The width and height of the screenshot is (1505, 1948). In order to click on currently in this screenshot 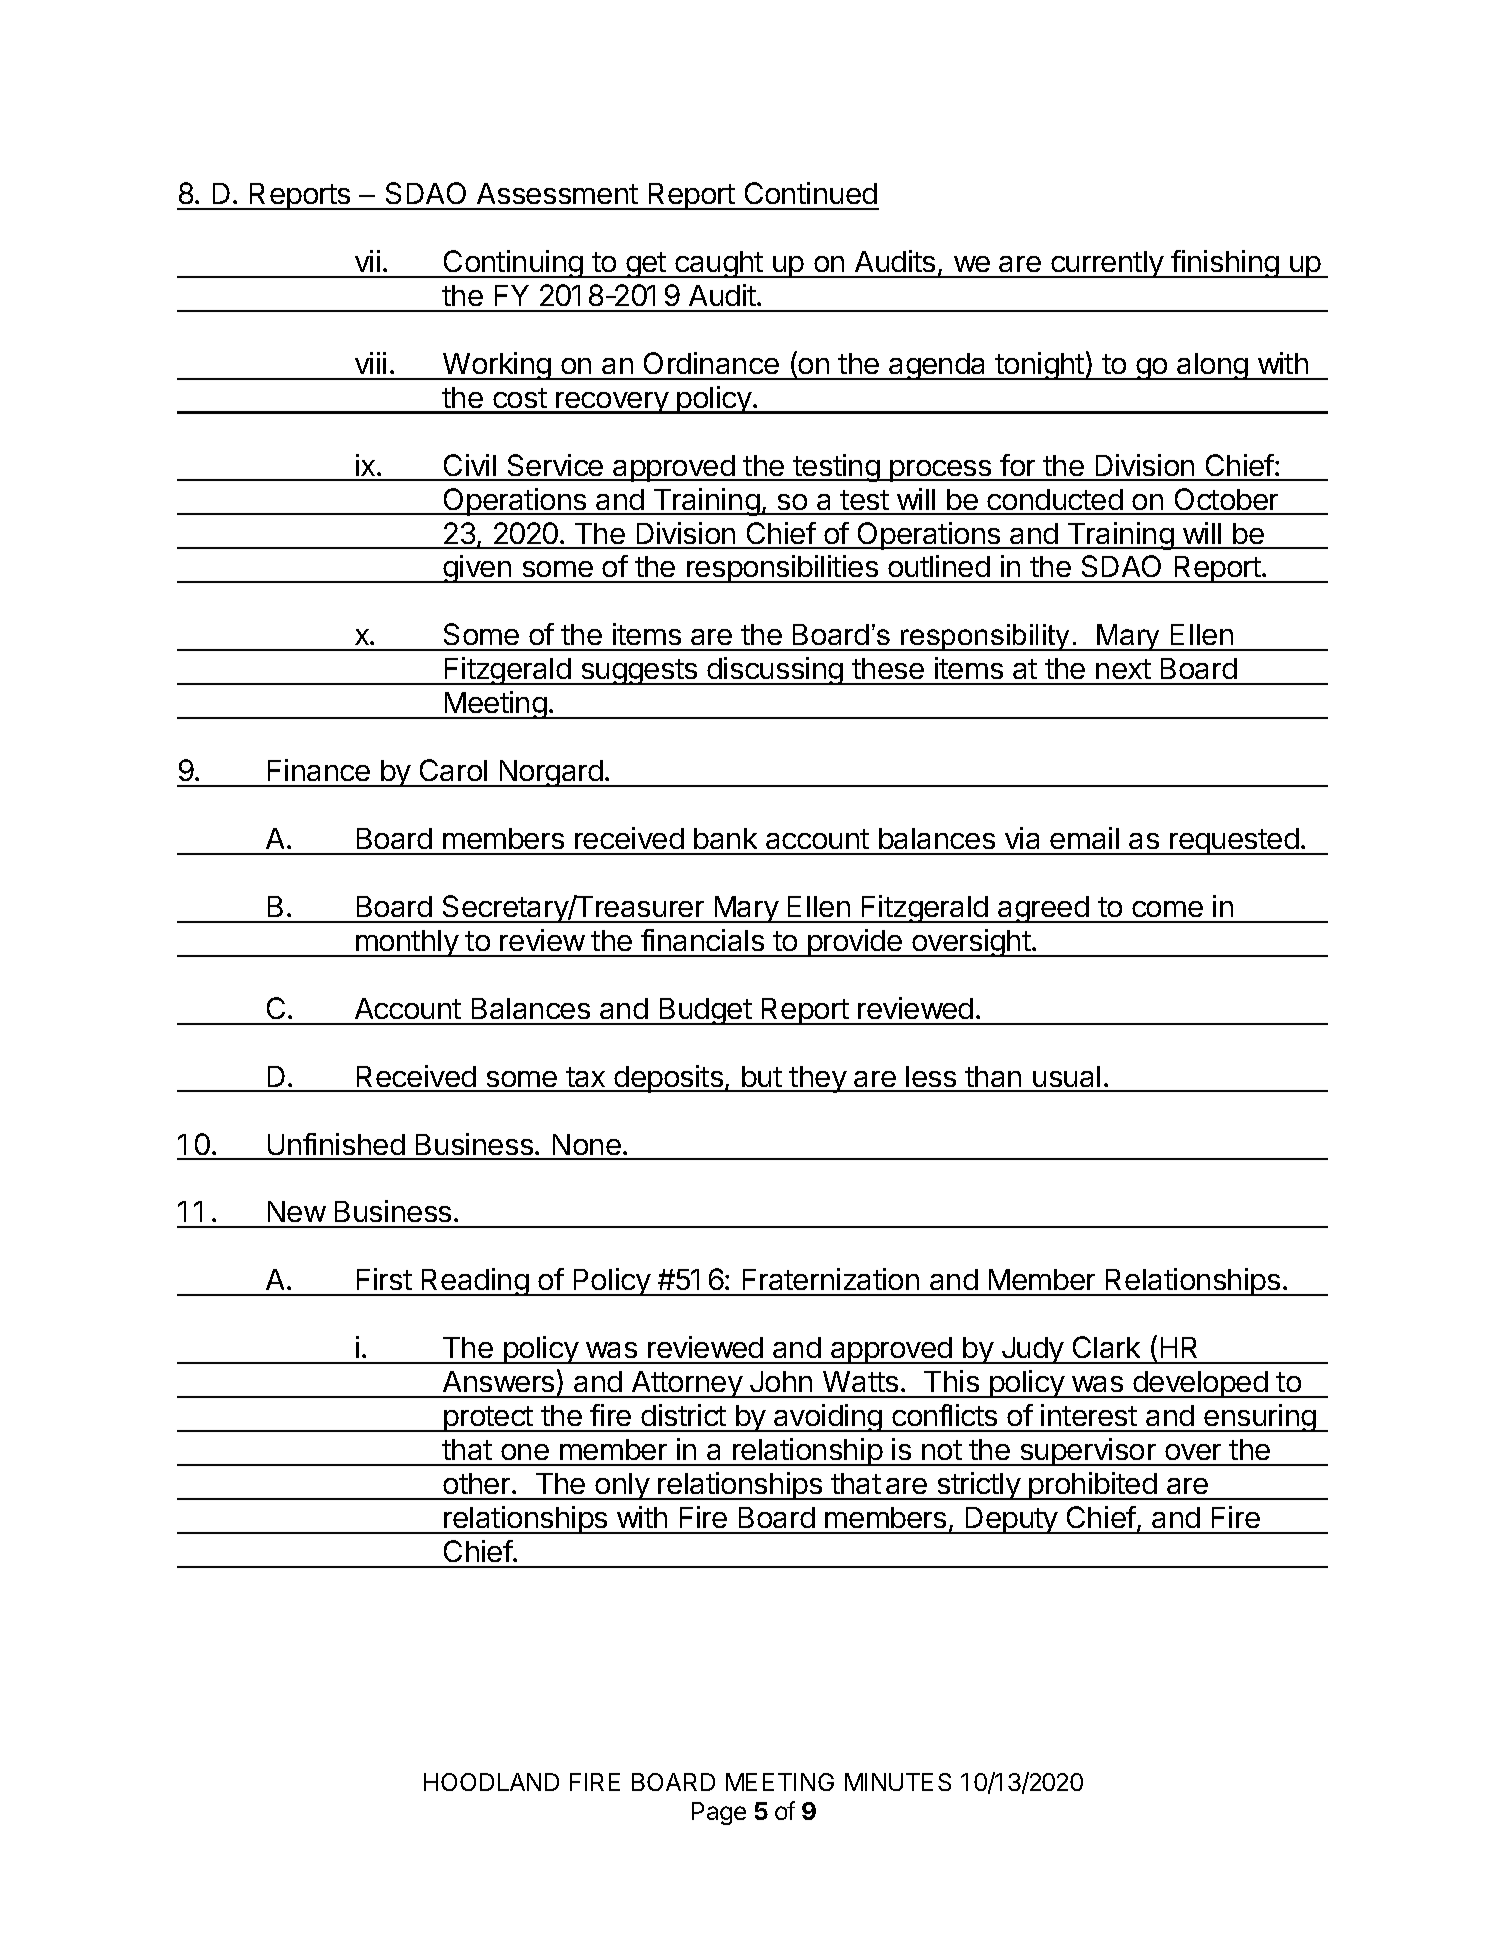, I will do `click(1107, 264)`.
